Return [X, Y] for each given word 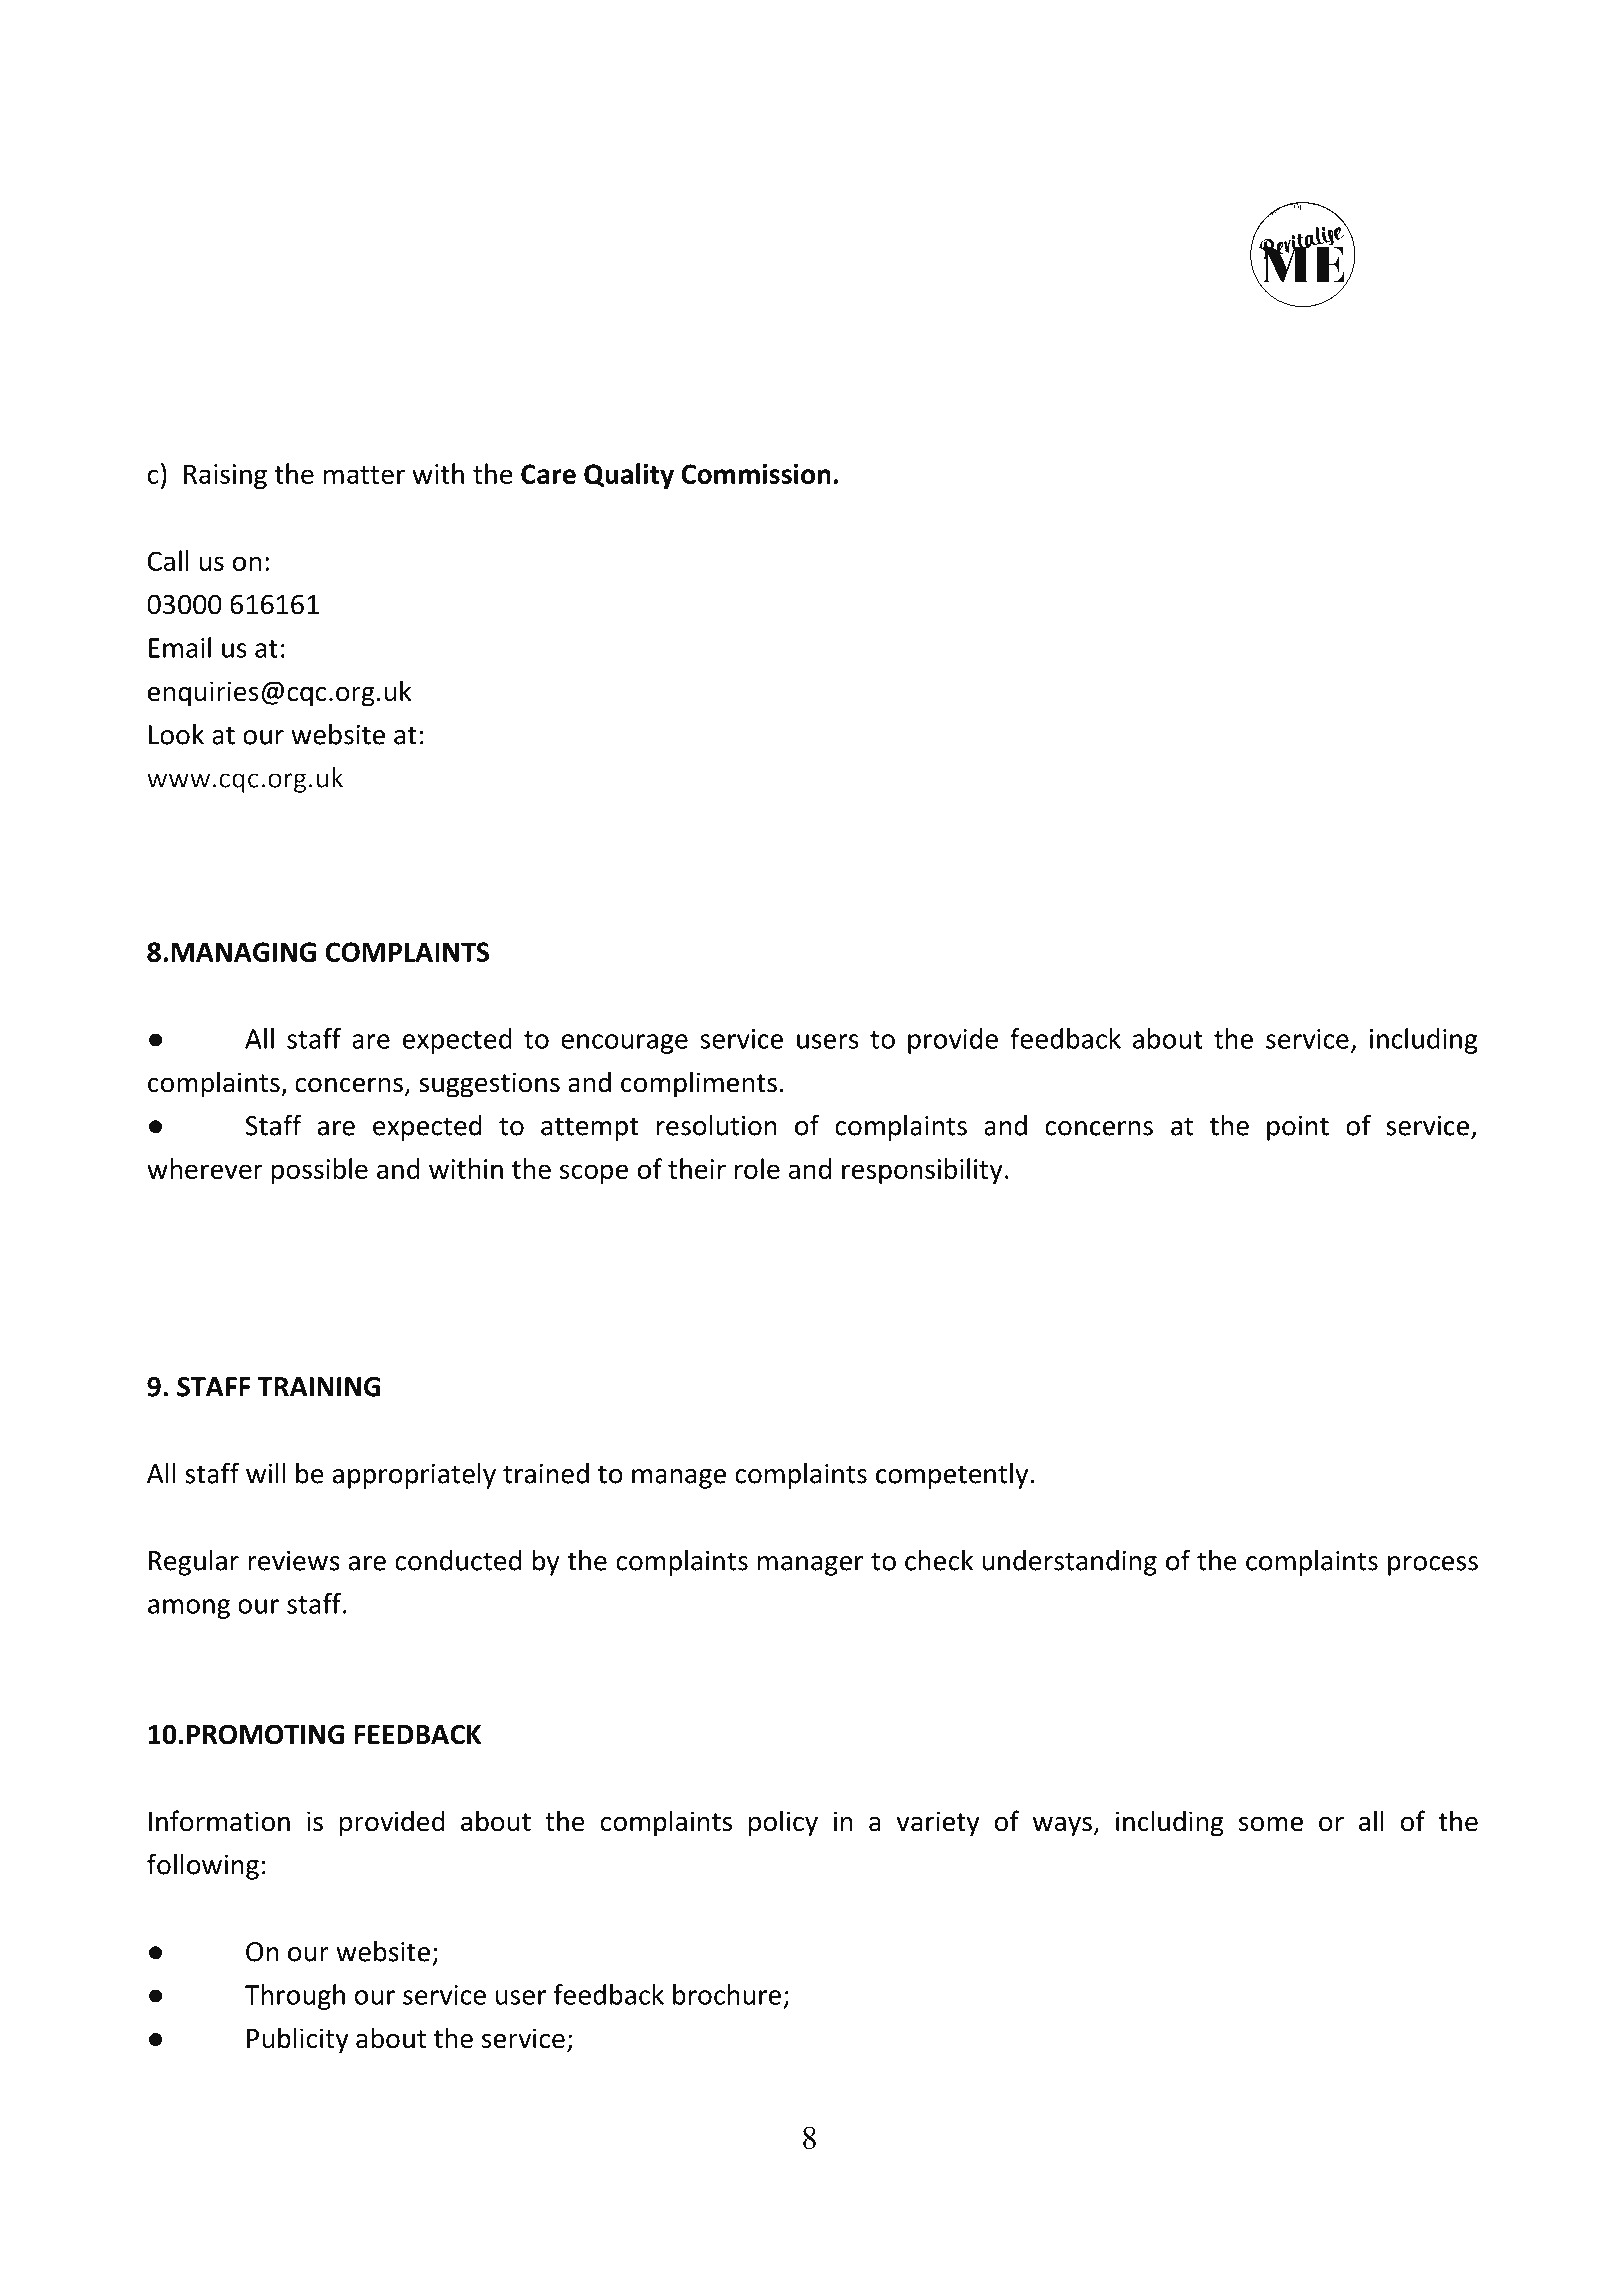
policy [783, 1823]
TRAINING [319, 1387]
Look [176, 734]
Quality [629, 476]
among [189, 1609]
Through [295, 1997]
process [1433, 1566]
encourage [624, 1044]
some [1271, 1824]
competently [952, 1476]
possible [319, 1171]
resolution [717, 1125]
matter [364, 475]
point [1298, 1128]
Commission [756, 474]
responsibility [922, 1171]
